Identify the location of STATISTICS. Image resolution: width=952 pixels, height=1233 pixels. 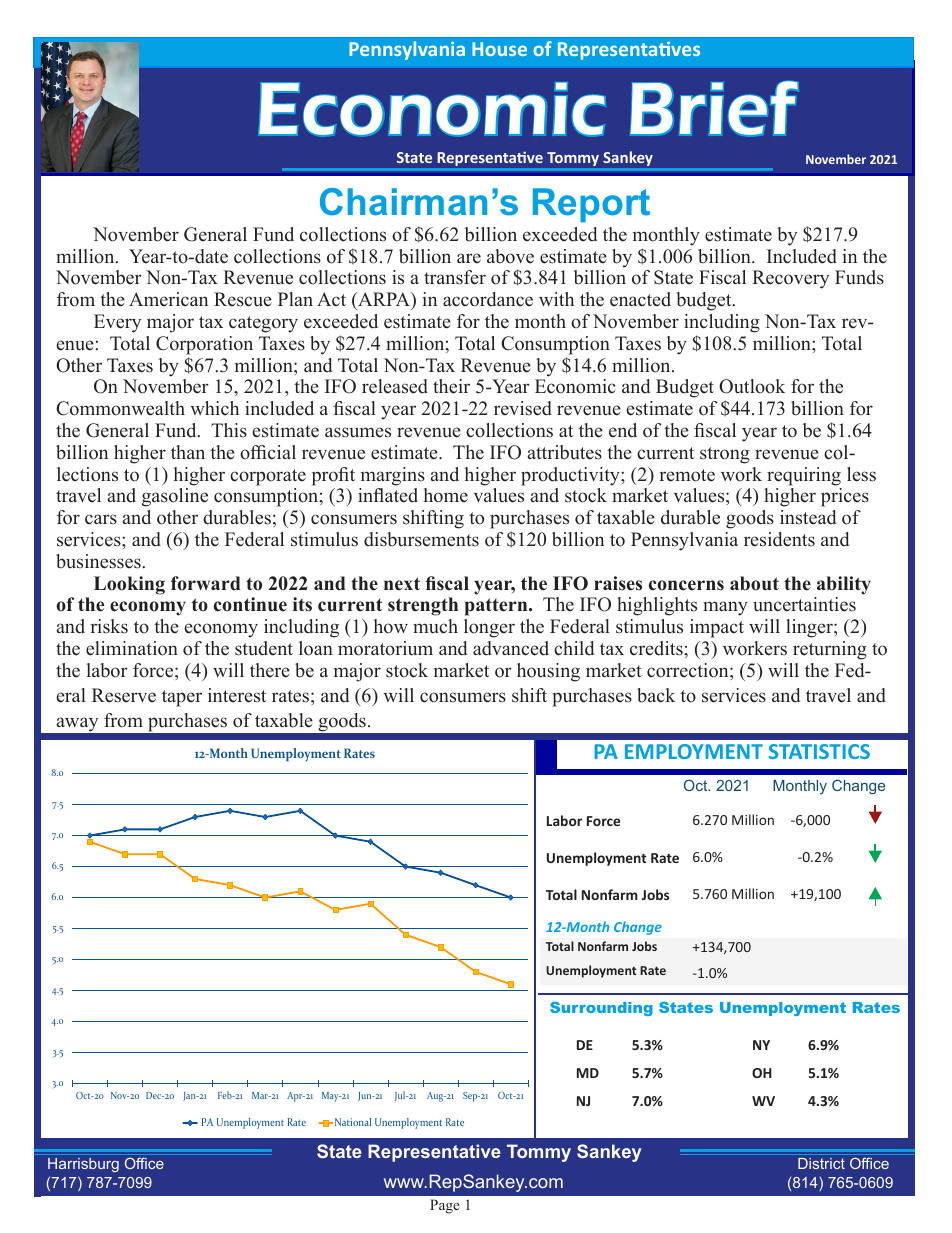
(819, 751).
